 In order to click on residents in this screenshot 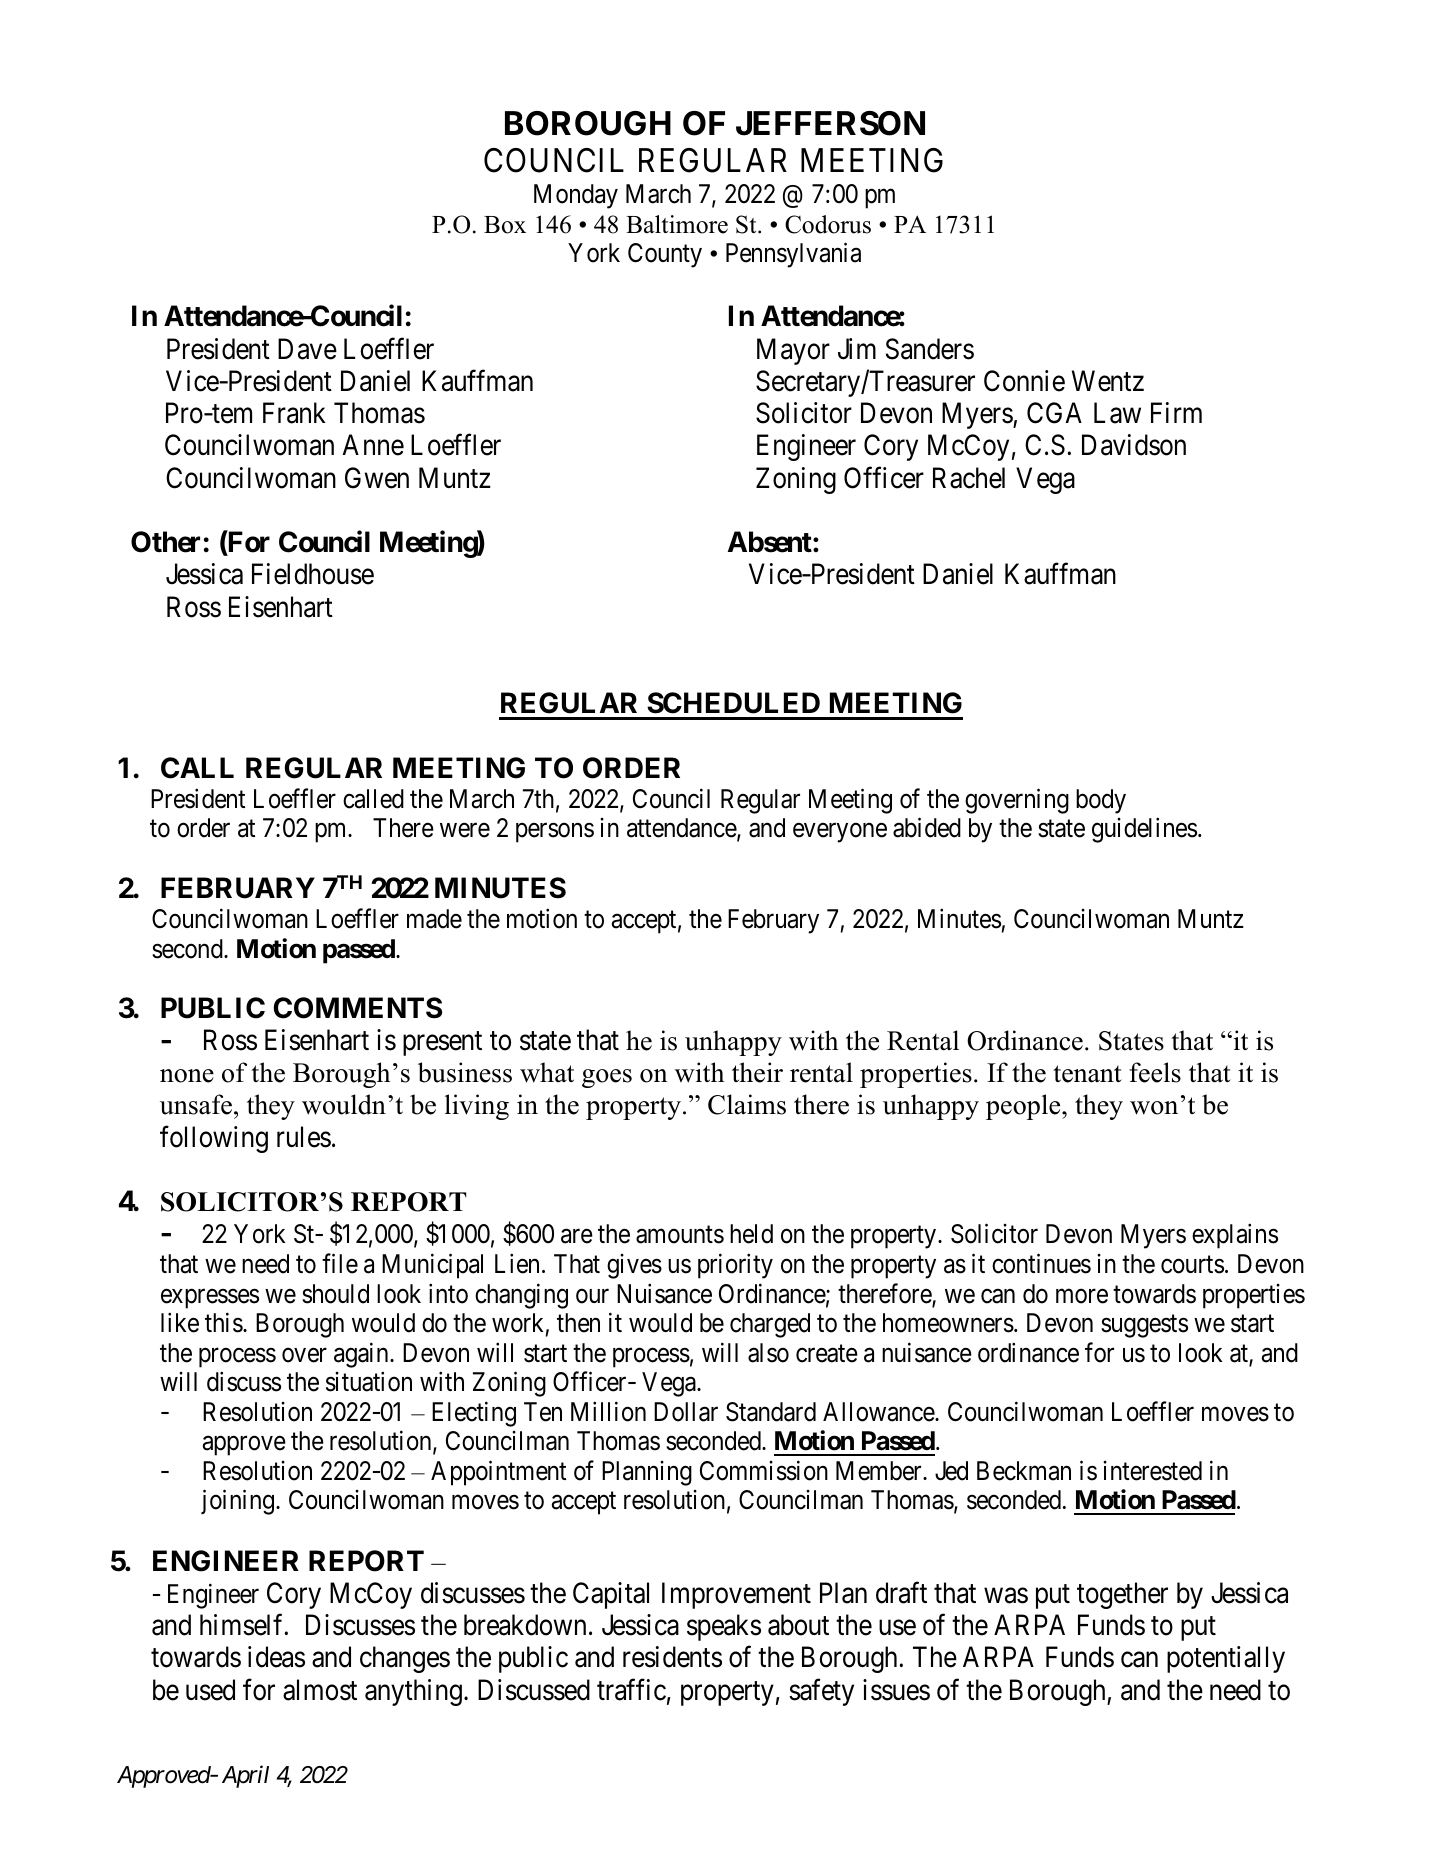, I will do `click(672, 1657)`.
